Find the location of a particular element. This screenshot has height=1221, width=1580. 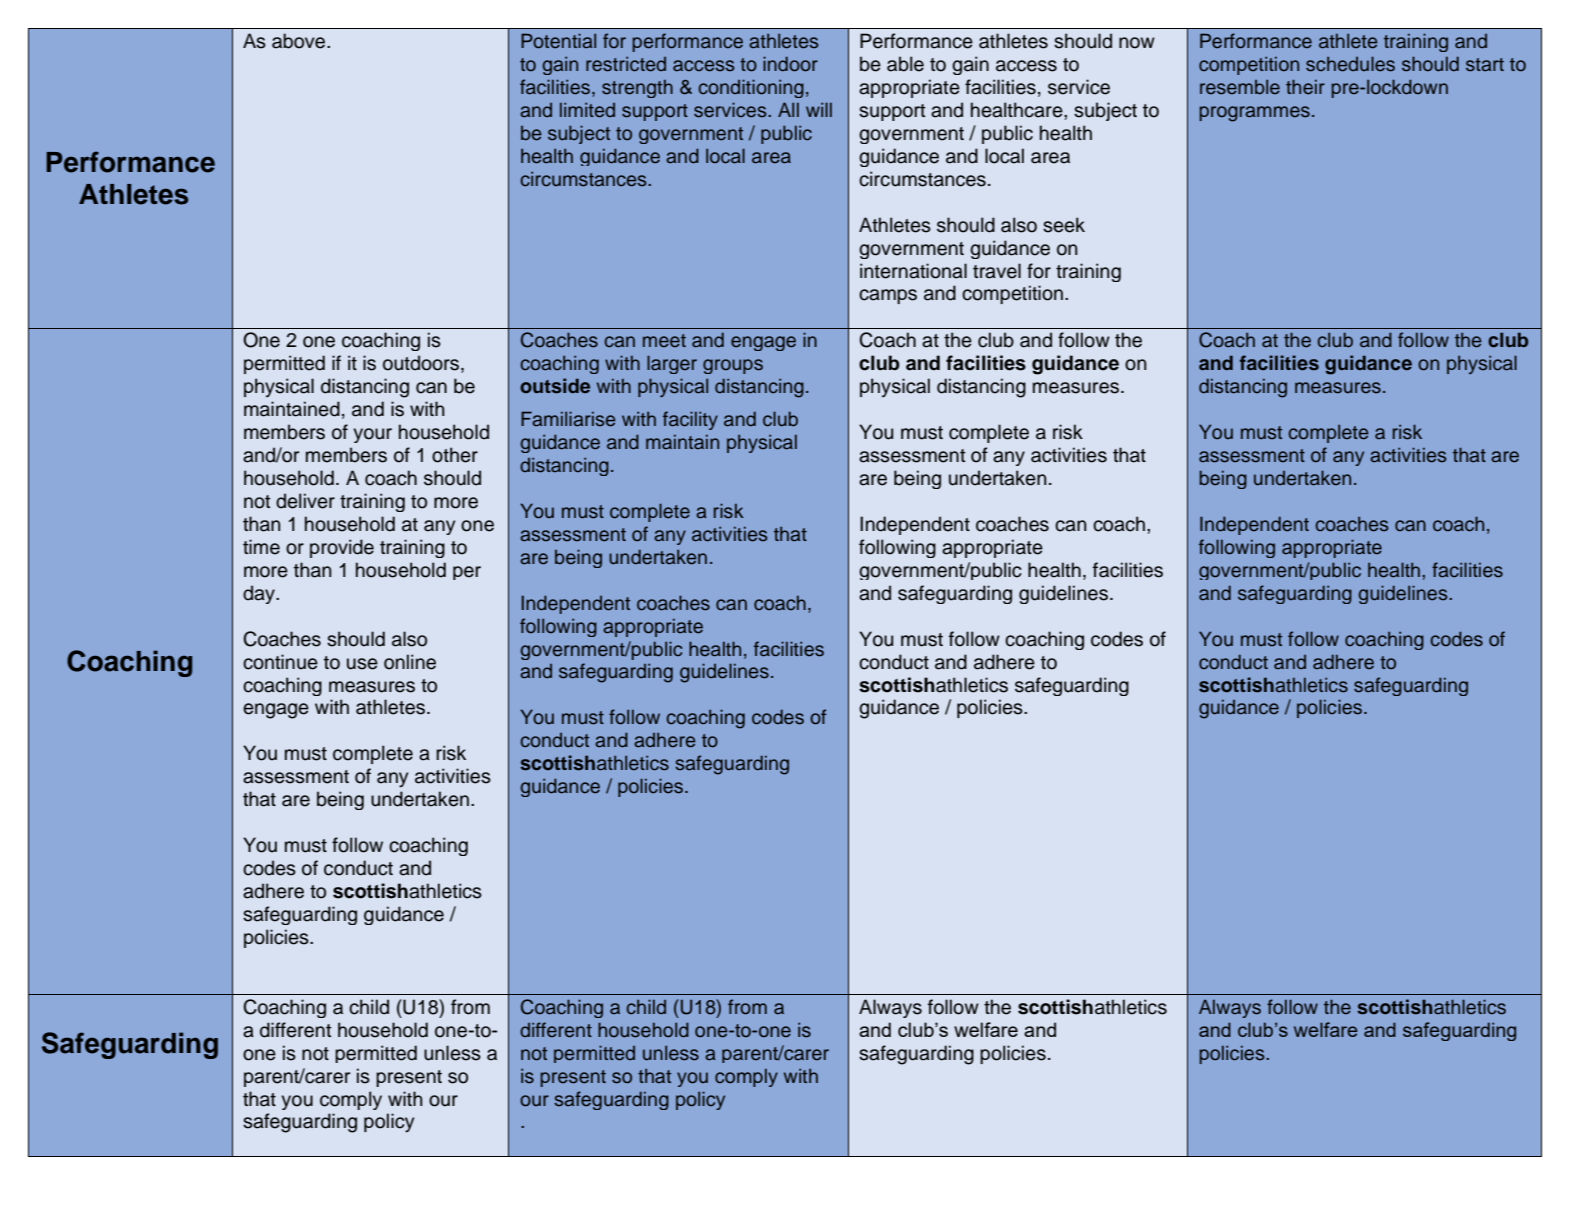

outdoors is located at coordinates (422, 364).
